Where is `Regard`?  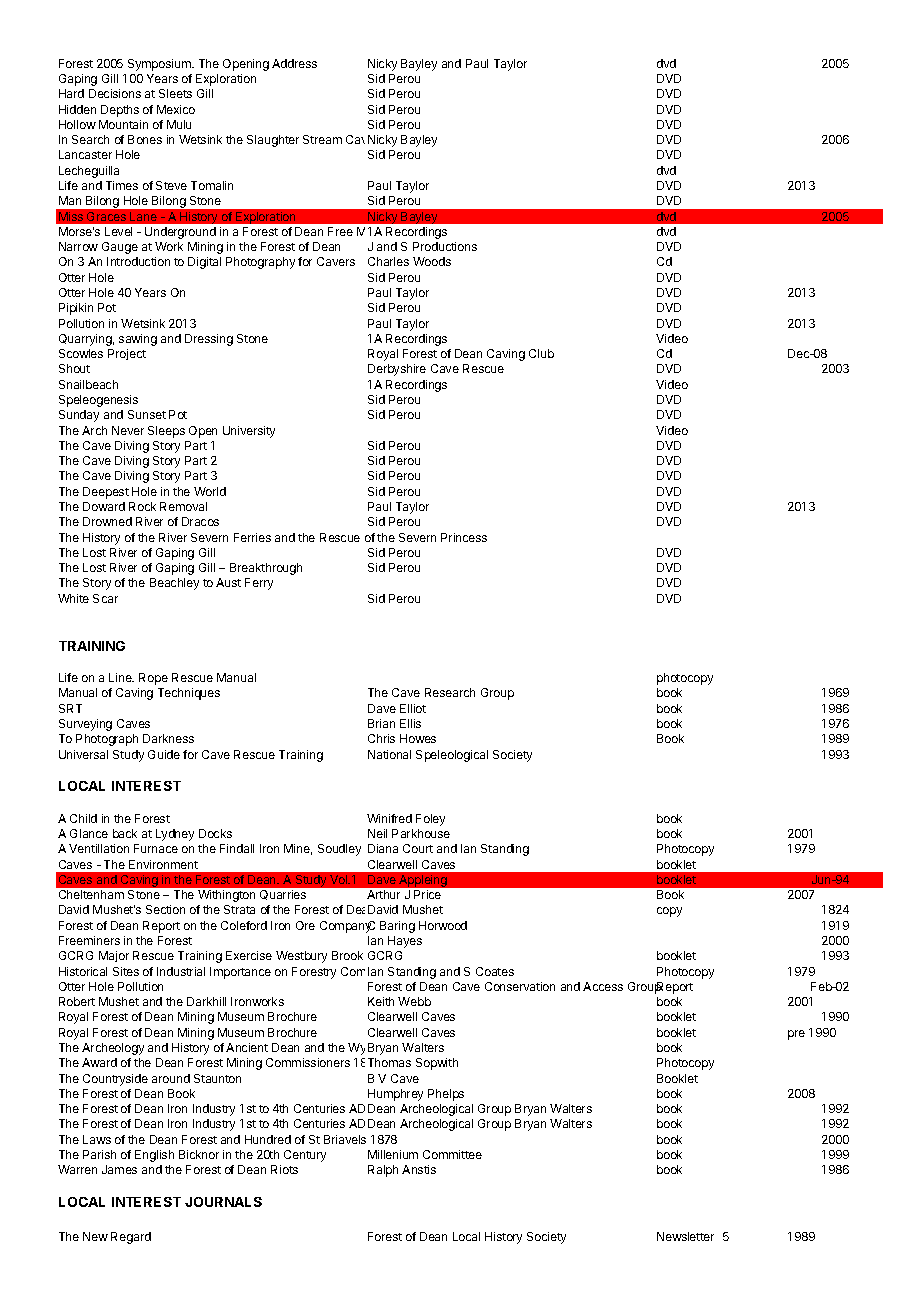 Regard is located at coordinates (131, 1238).
